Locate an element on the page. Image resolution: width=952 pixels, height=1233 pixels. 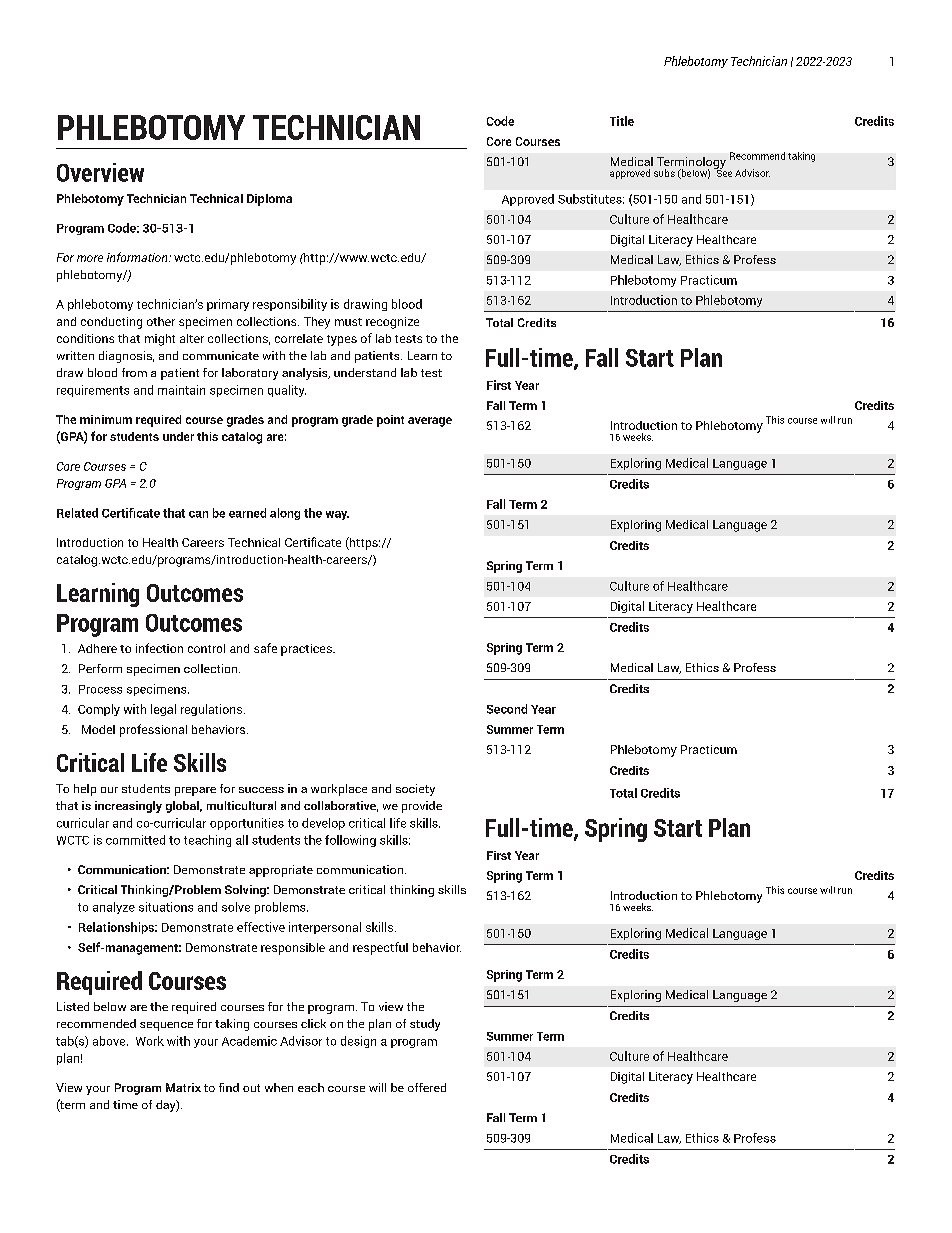
See is located at coordinates (723, 172).
